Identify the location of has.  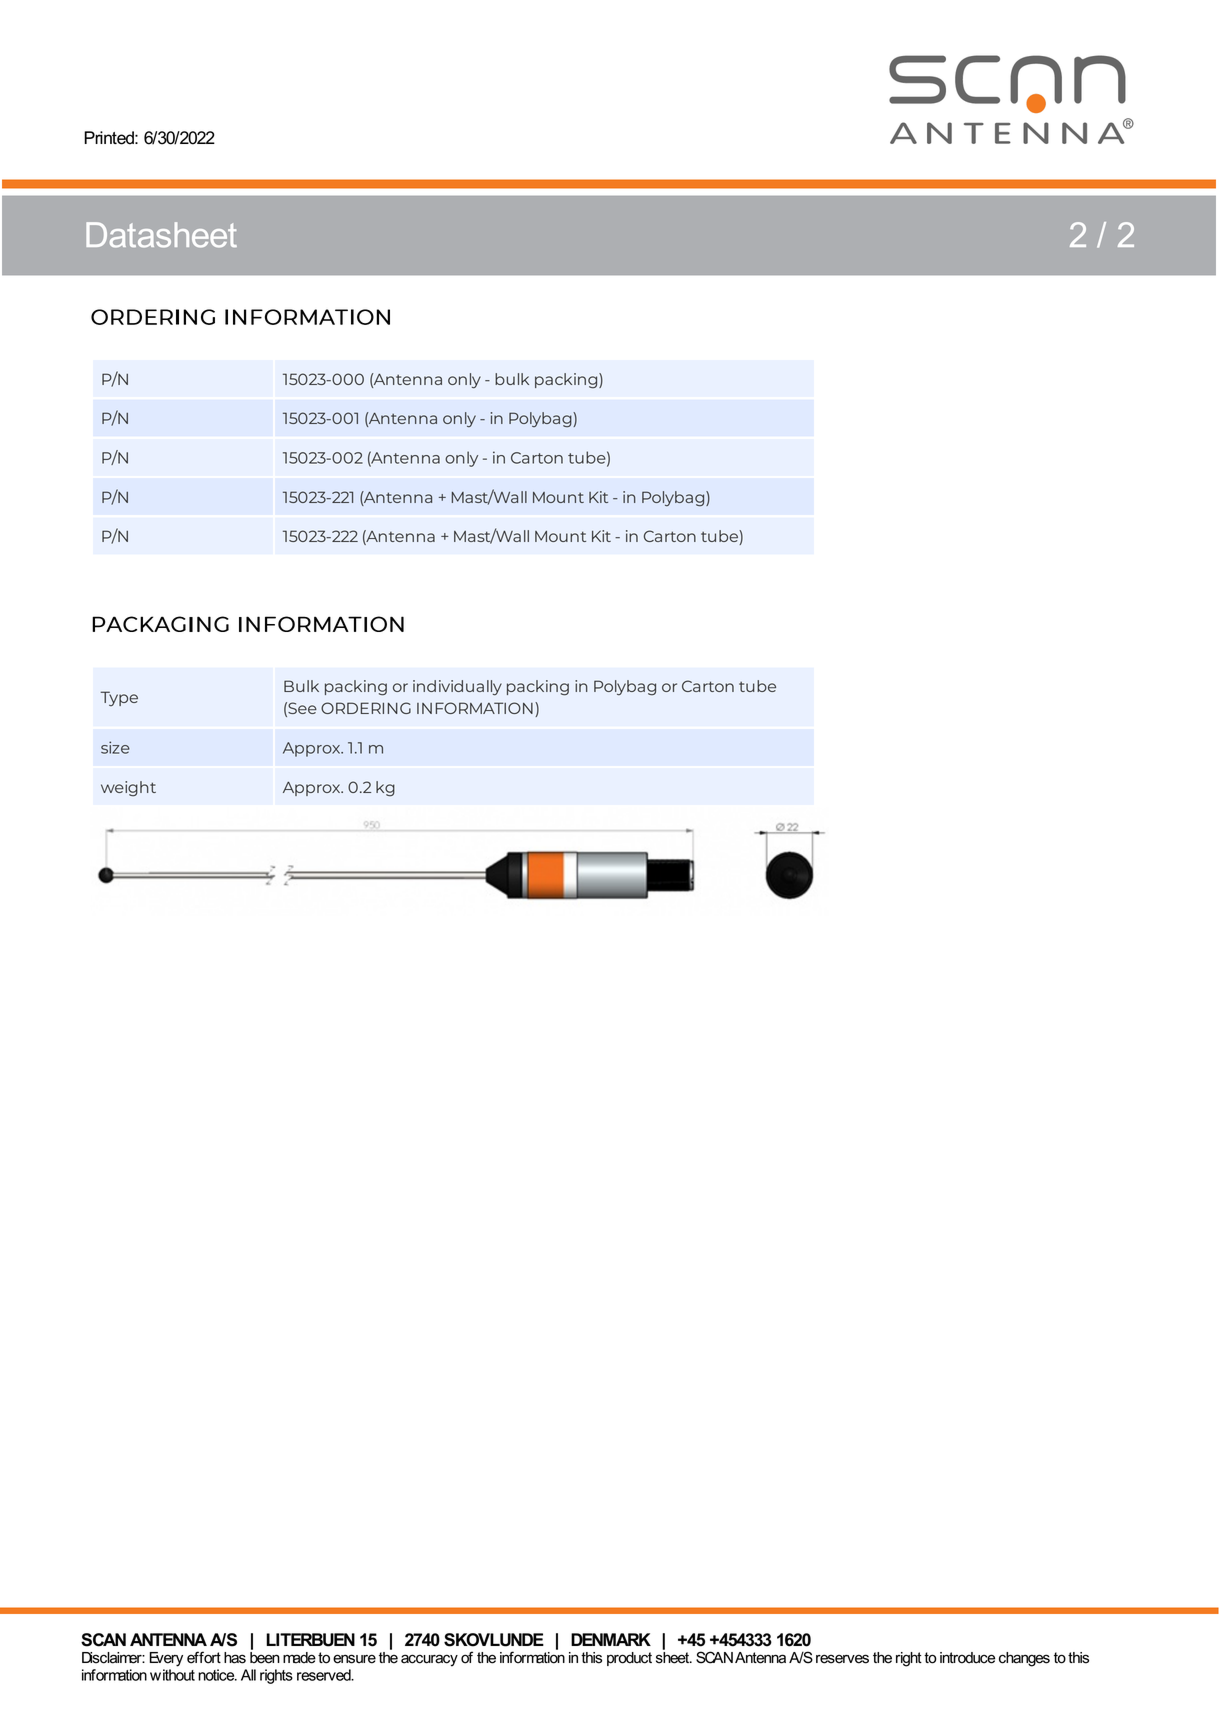
(235, 1658).
